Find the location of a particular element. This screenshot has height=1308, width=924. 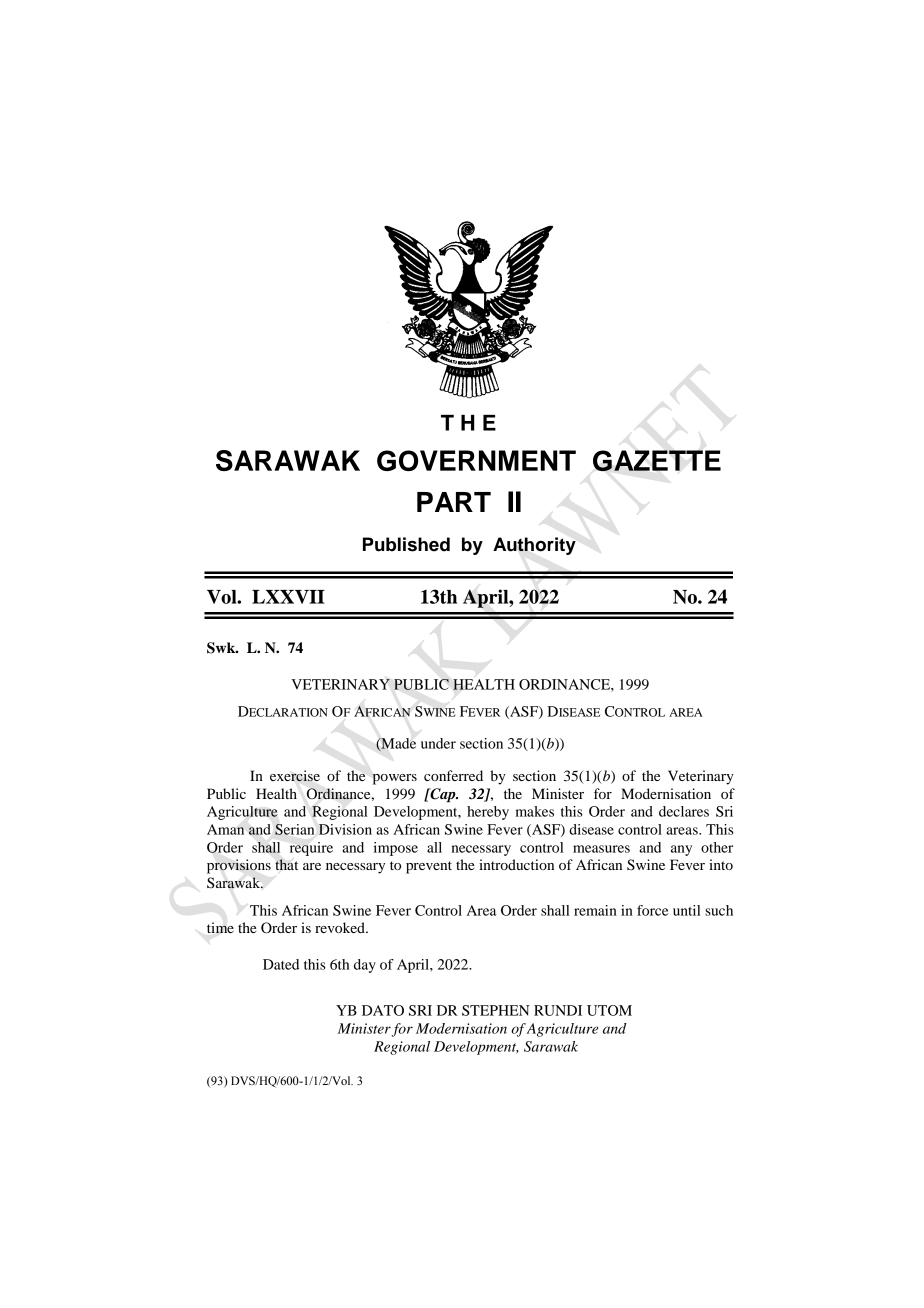

any is located at coordinates (681, 850).
